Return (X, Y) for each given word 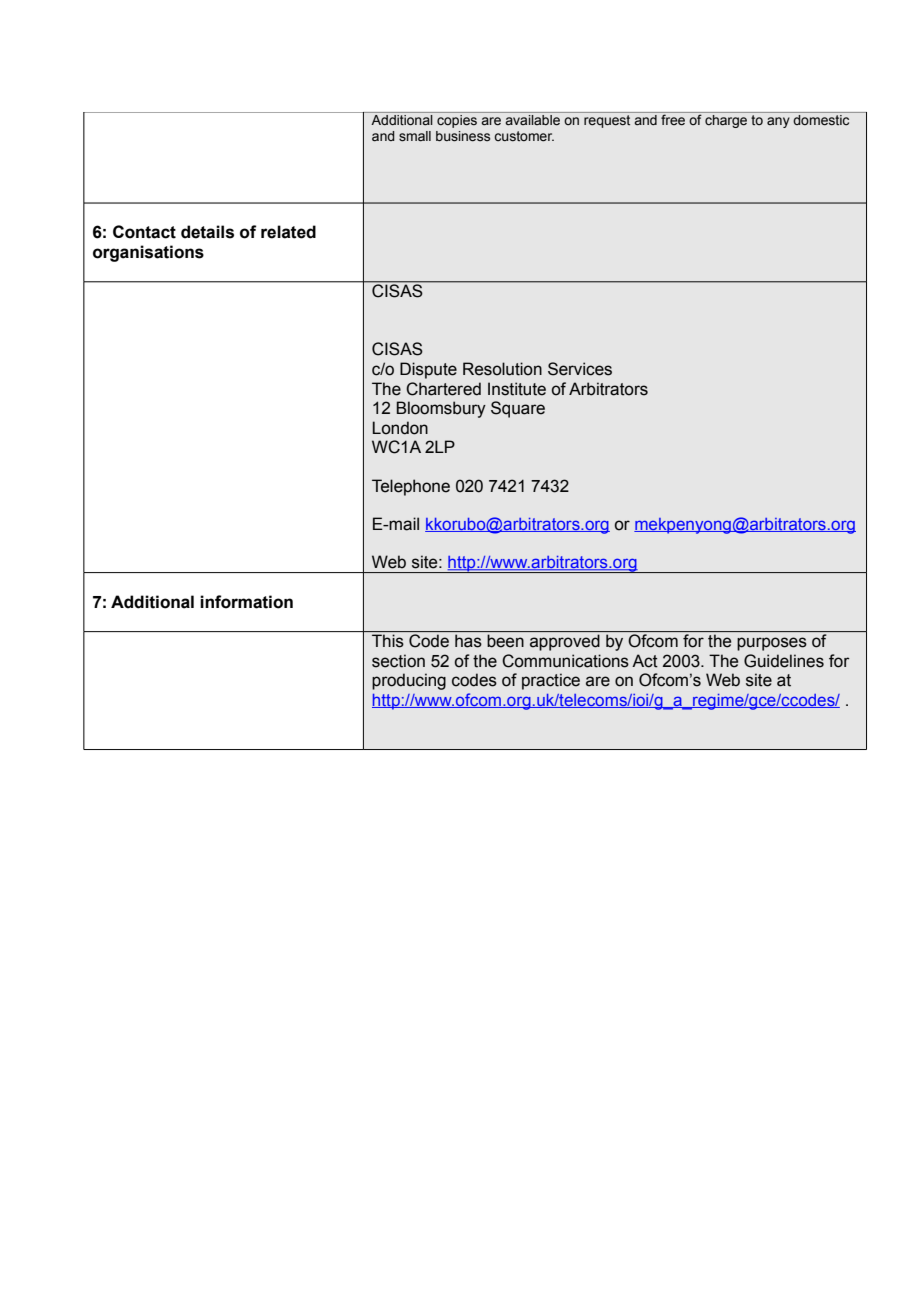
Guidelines (784, 661)
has (468, 641)
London (400, 428)
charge (726, 120)
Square (518, 409)
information (246, 602)
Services (580, 369)
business (463, 136)
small (415, 136)
